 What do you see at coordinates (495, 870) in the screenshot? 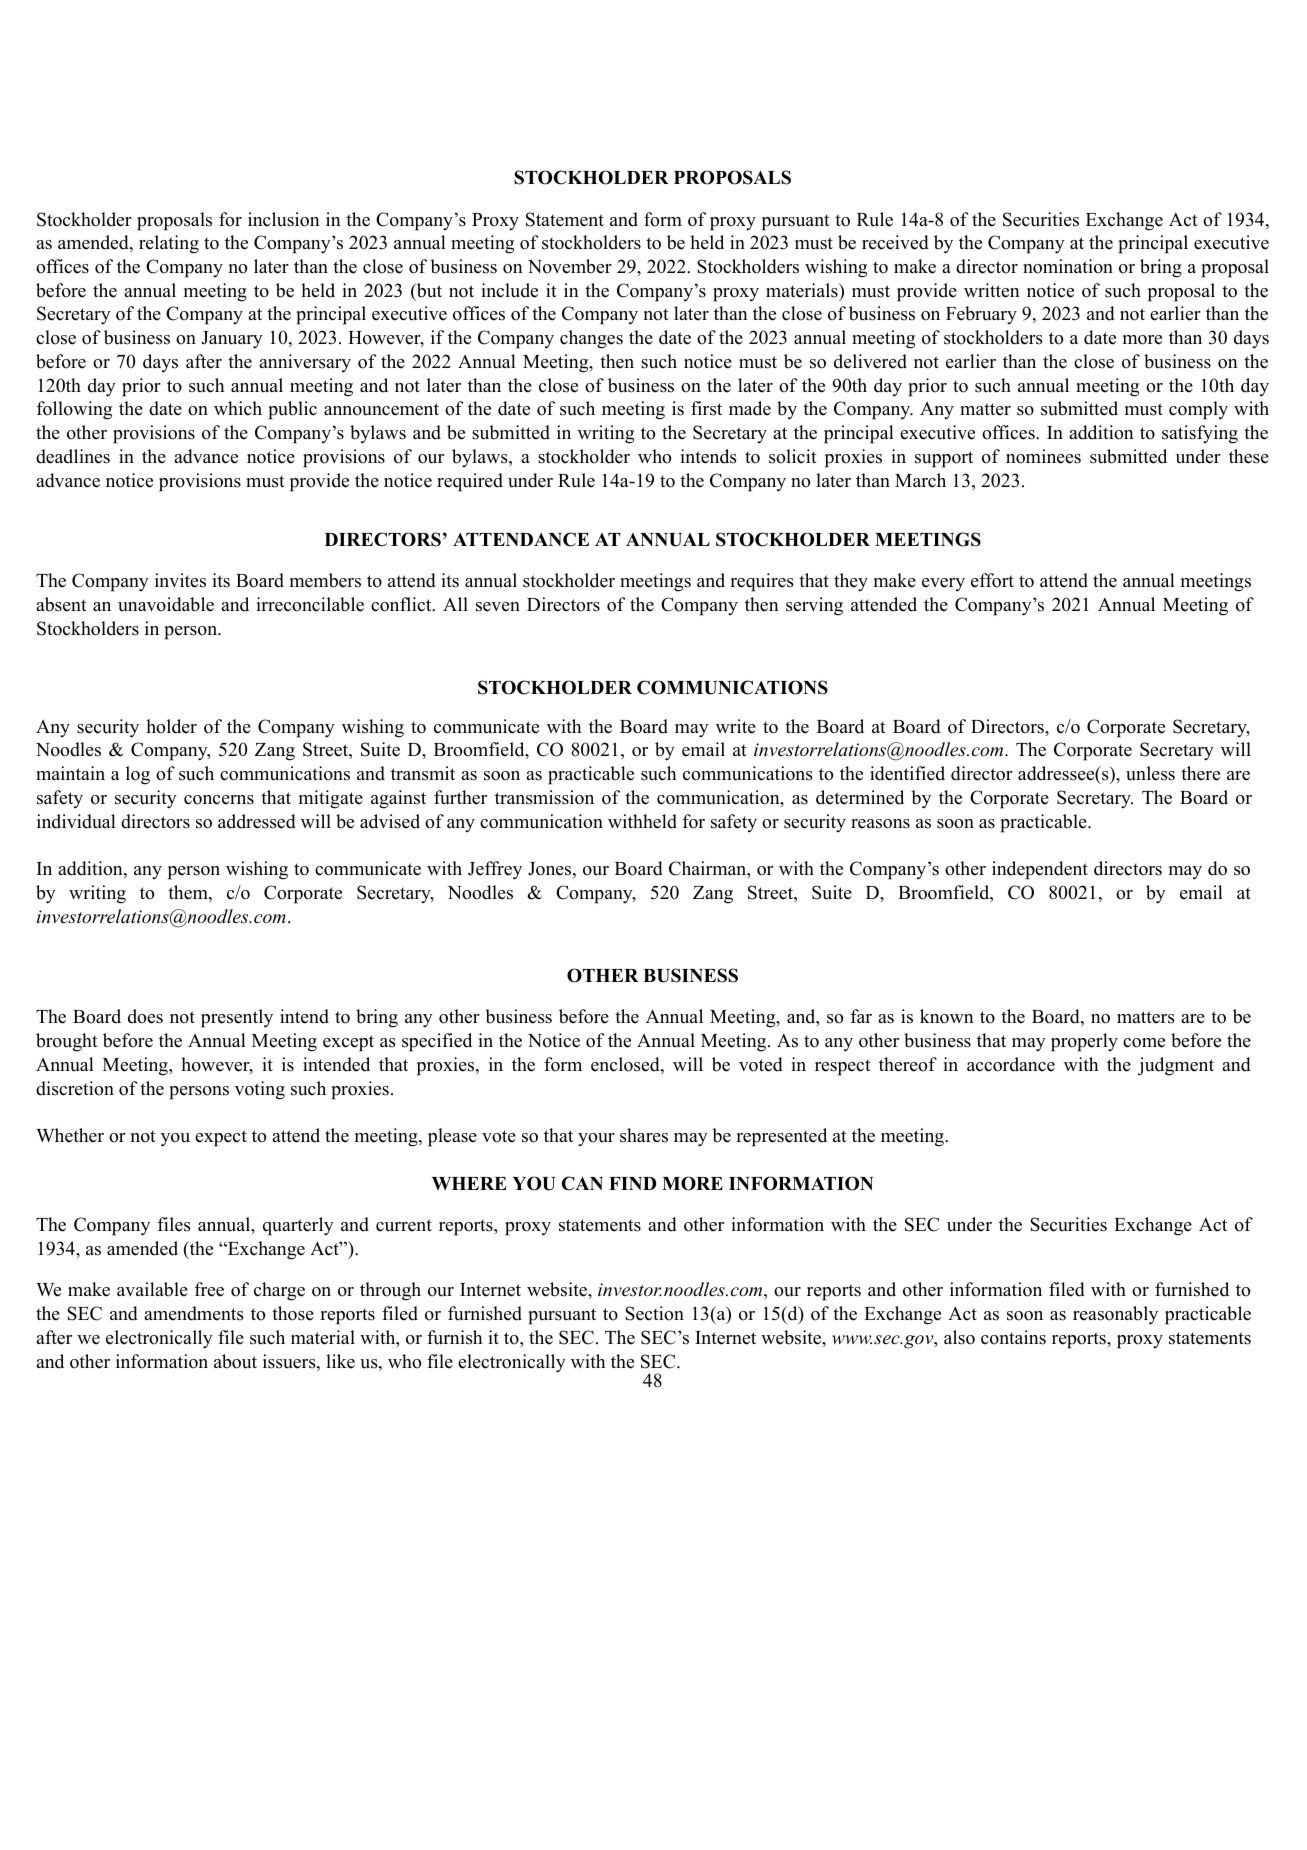
I see `Jeffrey` at bounding box center [495, 870].
